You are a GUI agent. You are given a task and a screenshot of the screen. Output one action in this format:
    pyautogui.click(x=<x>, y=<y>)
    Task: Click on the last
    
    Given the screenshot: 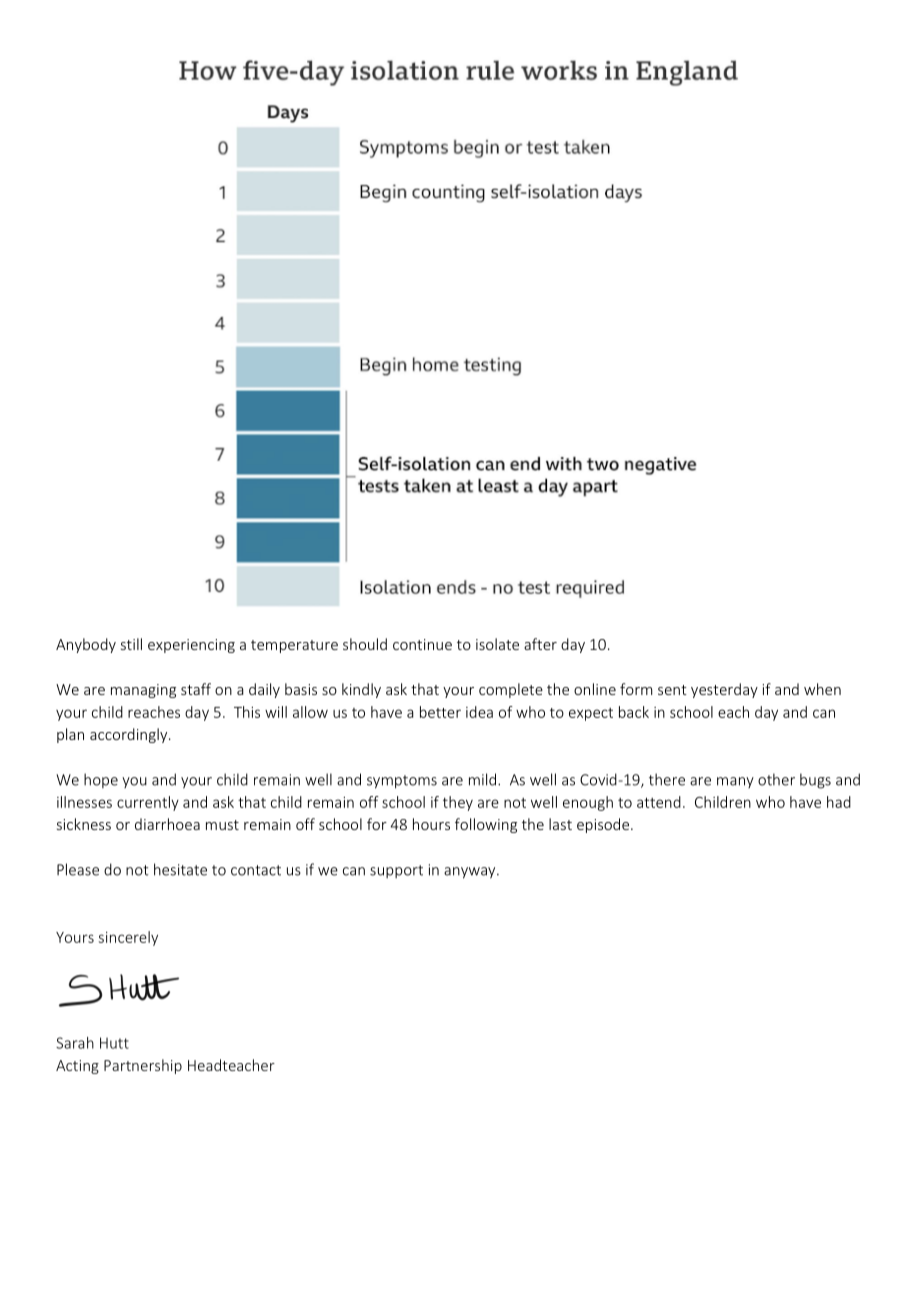 What is the action you would take?
    pyautogui.click(x=560, y=824)
